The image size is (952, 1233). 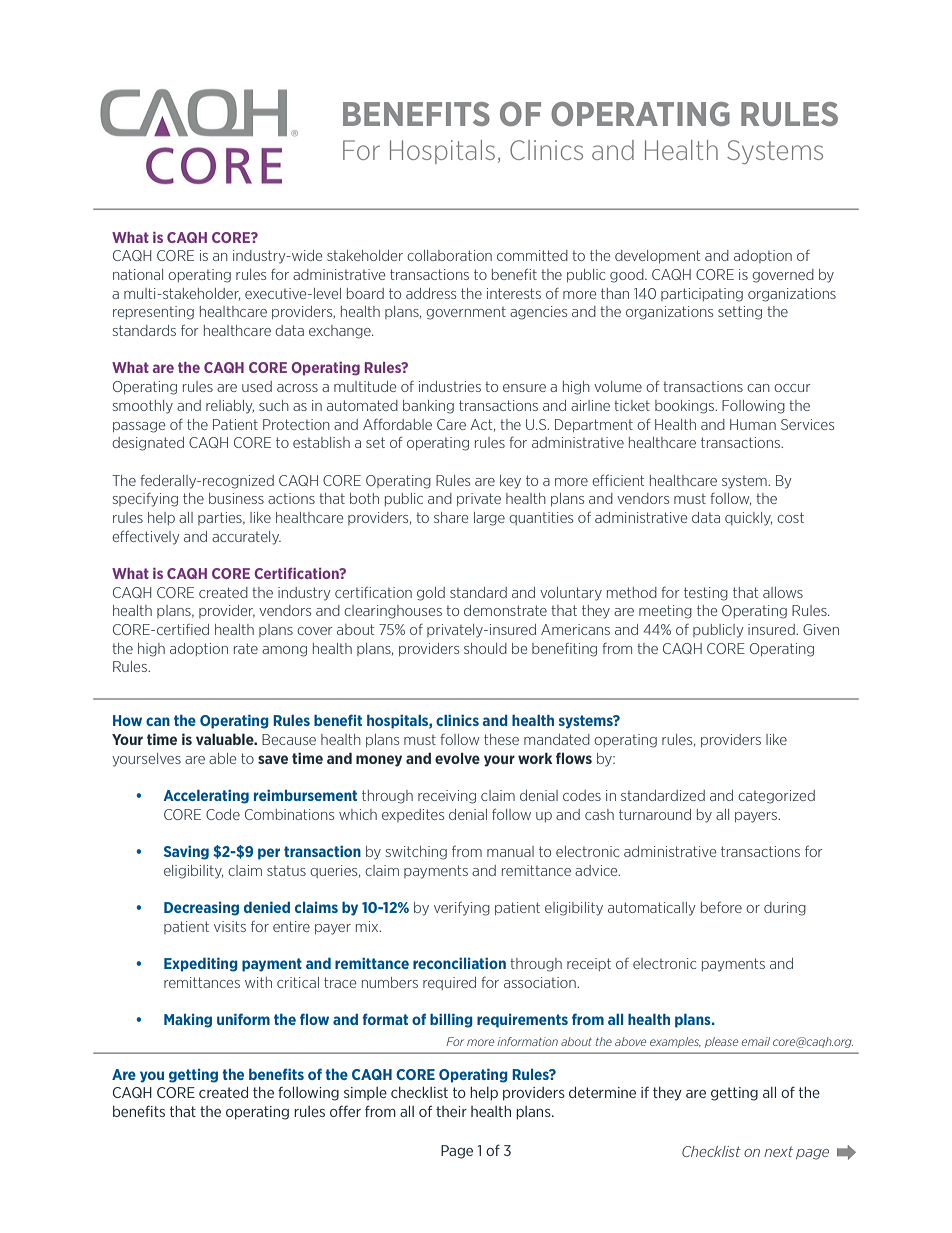 What do you see at coordinates (514, 293) in the screenshot?
I see `interests` at bounding box center [514, 293].
